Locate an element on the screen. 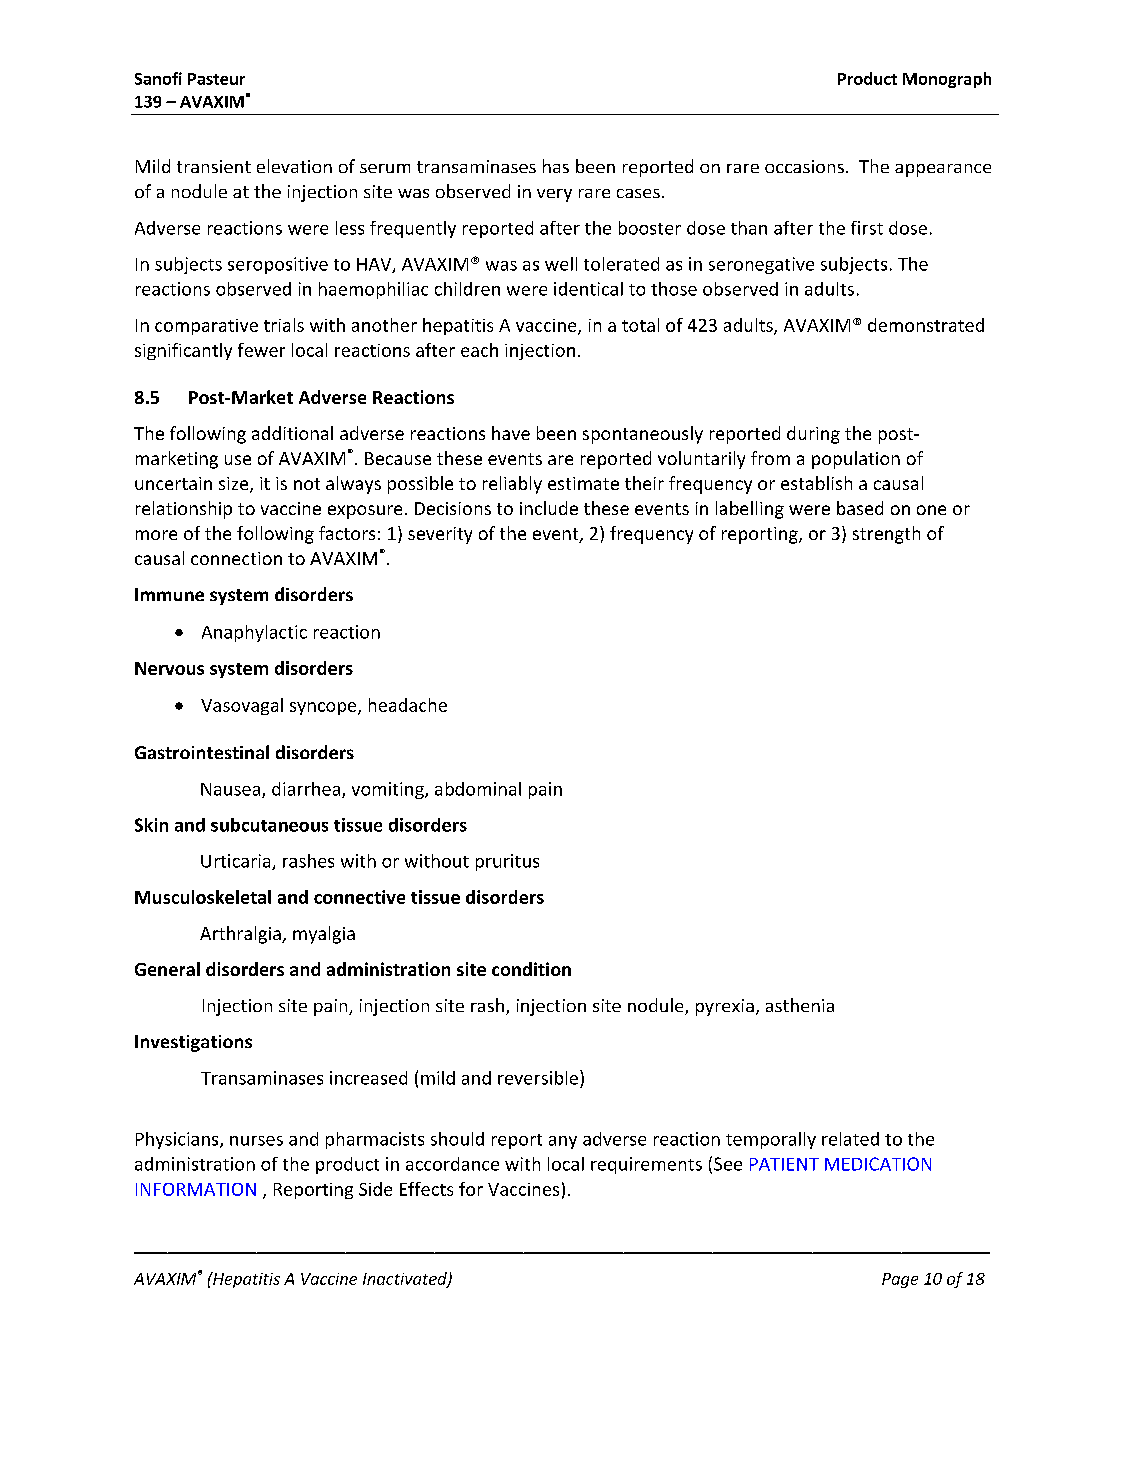  any is located at coordinates (563, 1142).
